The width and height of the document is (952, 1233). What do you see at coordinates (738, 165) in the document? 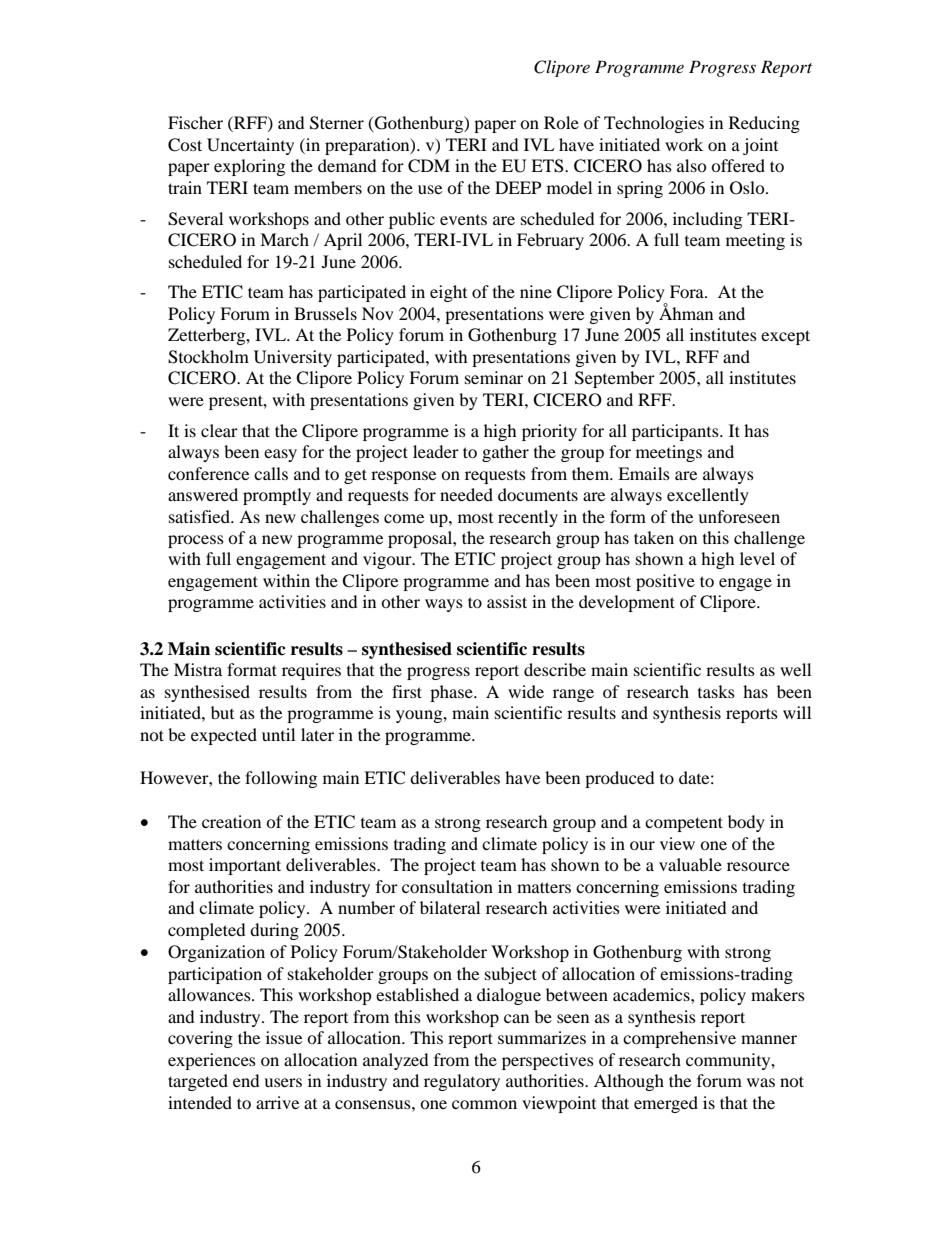
I see `offered` at bounding box center [738, 165].
